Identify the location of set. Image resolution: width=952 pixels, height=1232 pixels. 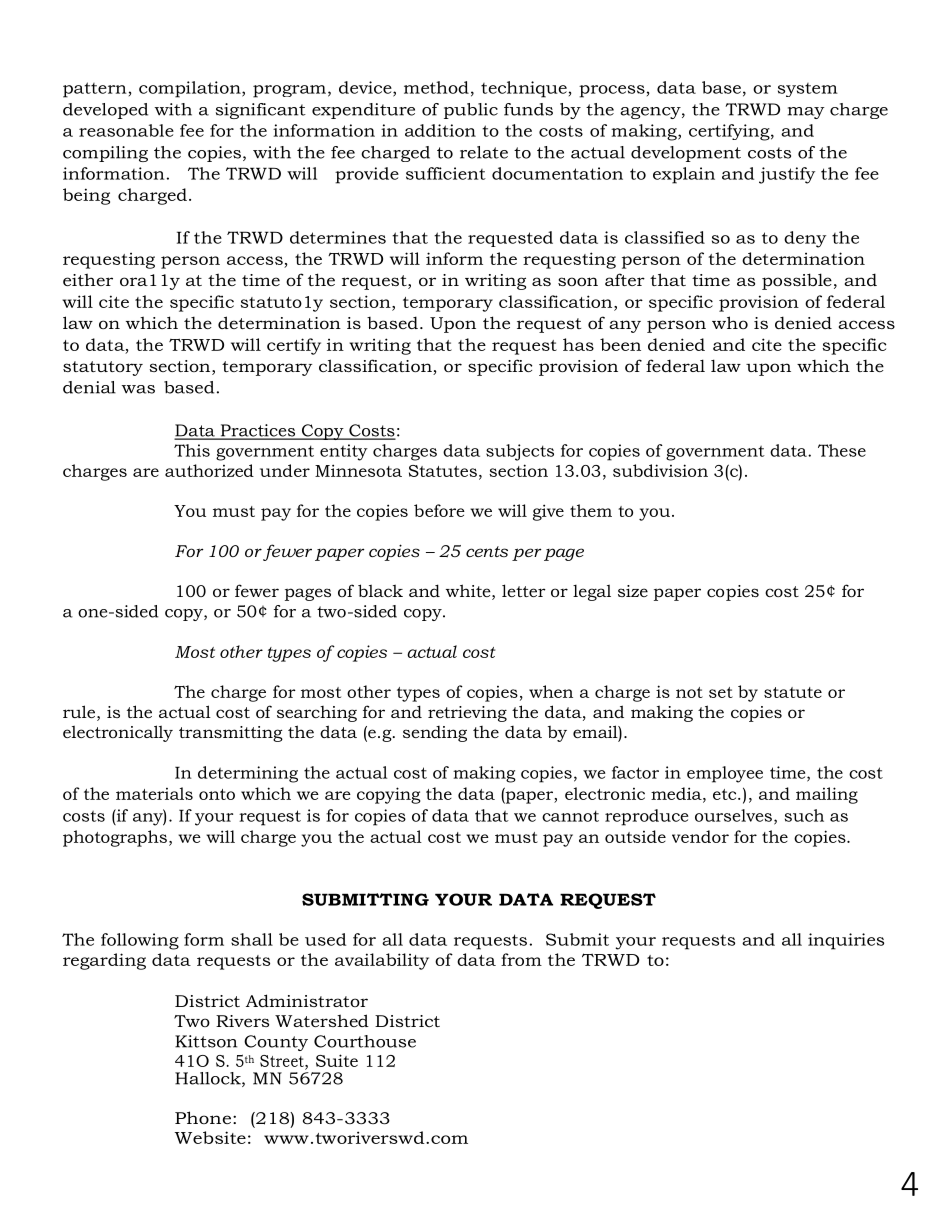
(721, 692).
